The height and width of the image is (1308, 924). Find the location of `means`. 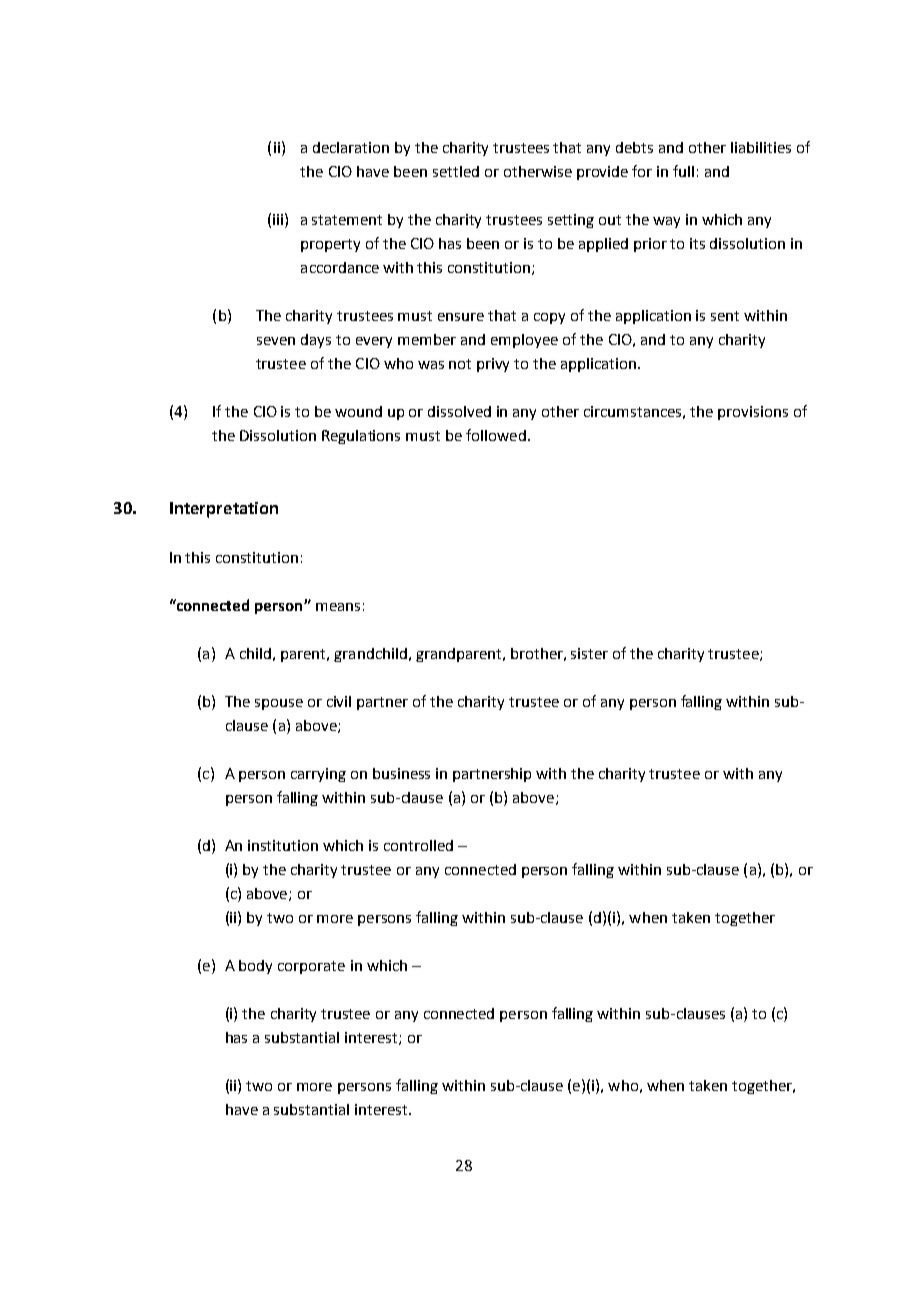

means is located at coordinates (338, 607).
